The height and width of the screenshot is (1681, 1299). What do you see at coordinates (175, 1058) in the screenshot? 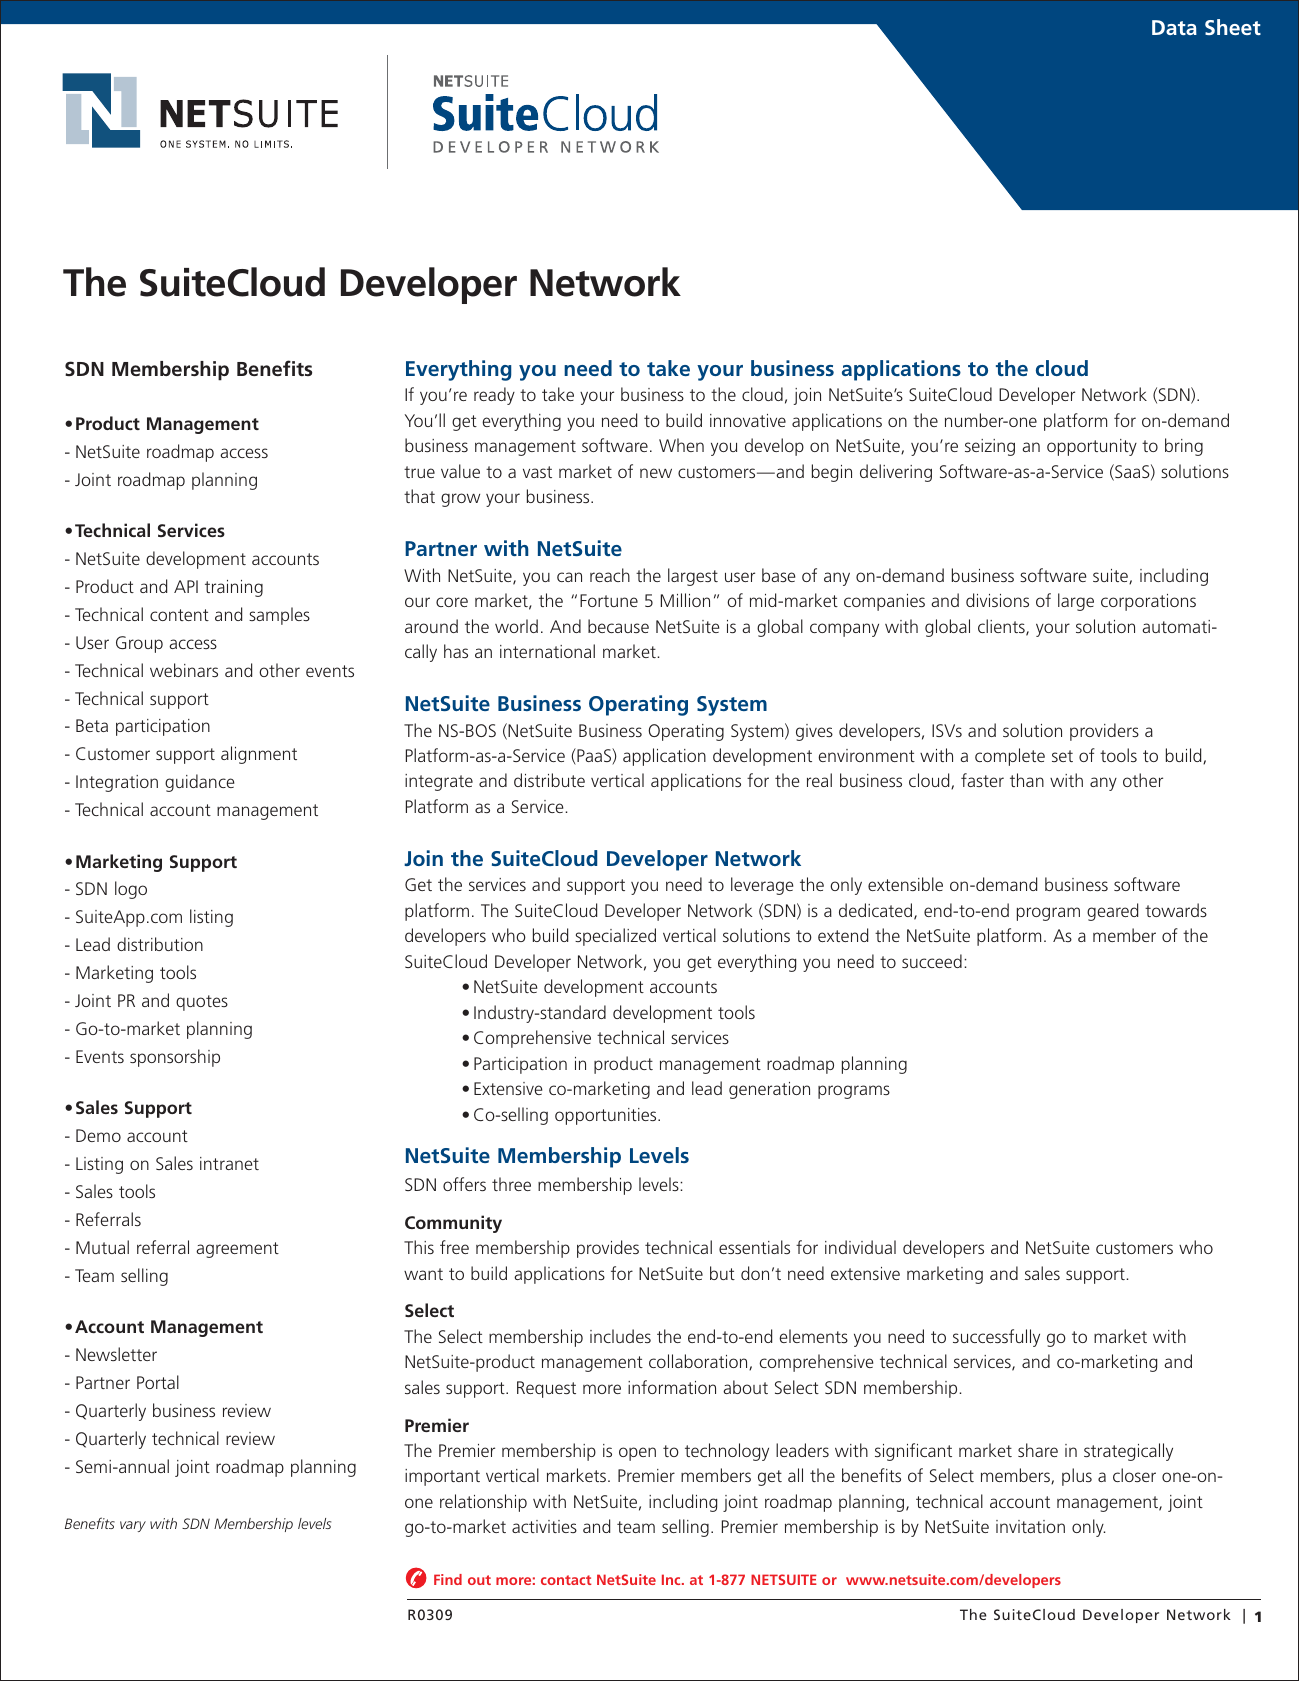
I see `sponsorship` at bounding box center [175, 1058].
